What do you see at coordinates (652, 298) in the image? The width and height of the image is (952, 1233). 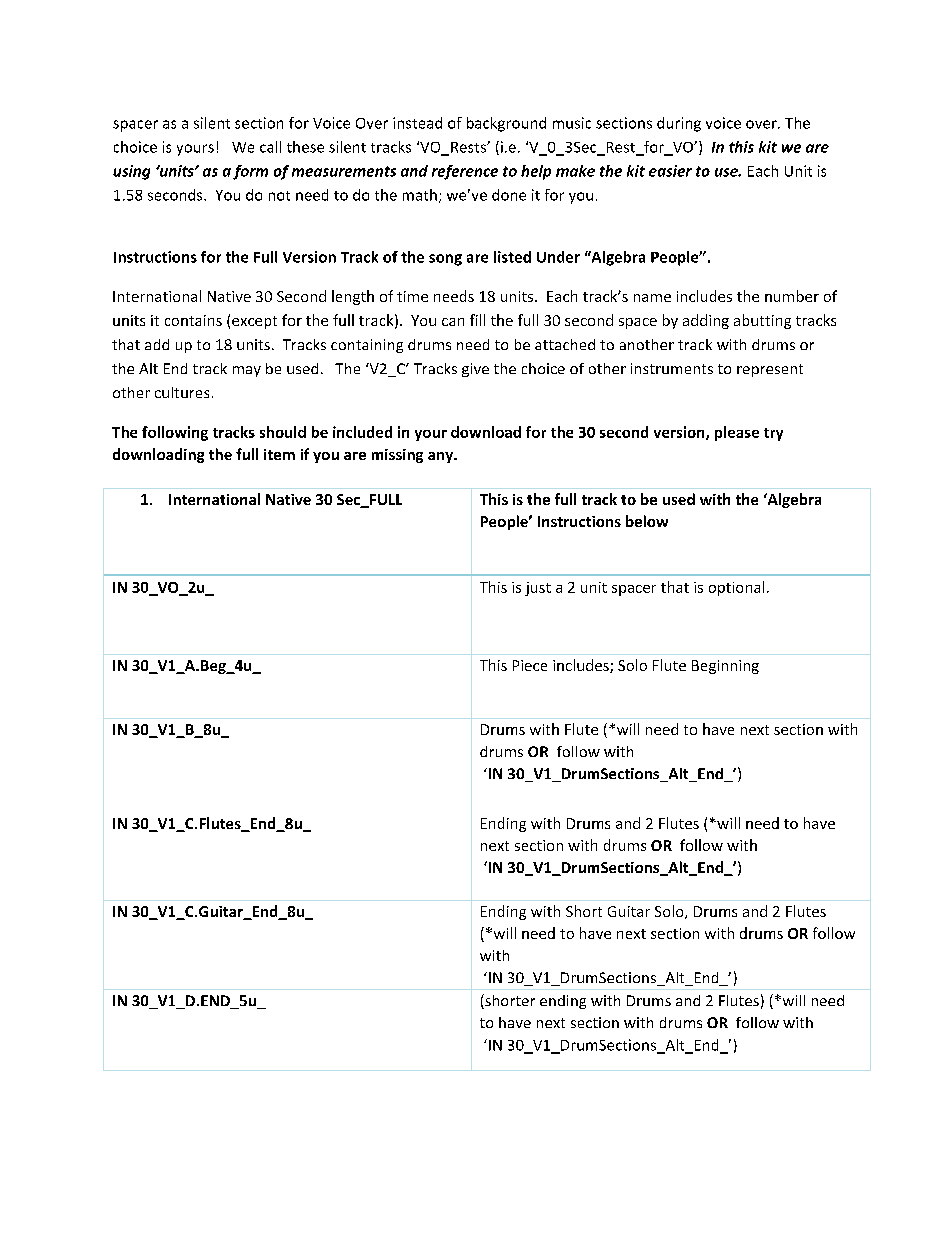 I see `name` at bounding box center [652, 298].
